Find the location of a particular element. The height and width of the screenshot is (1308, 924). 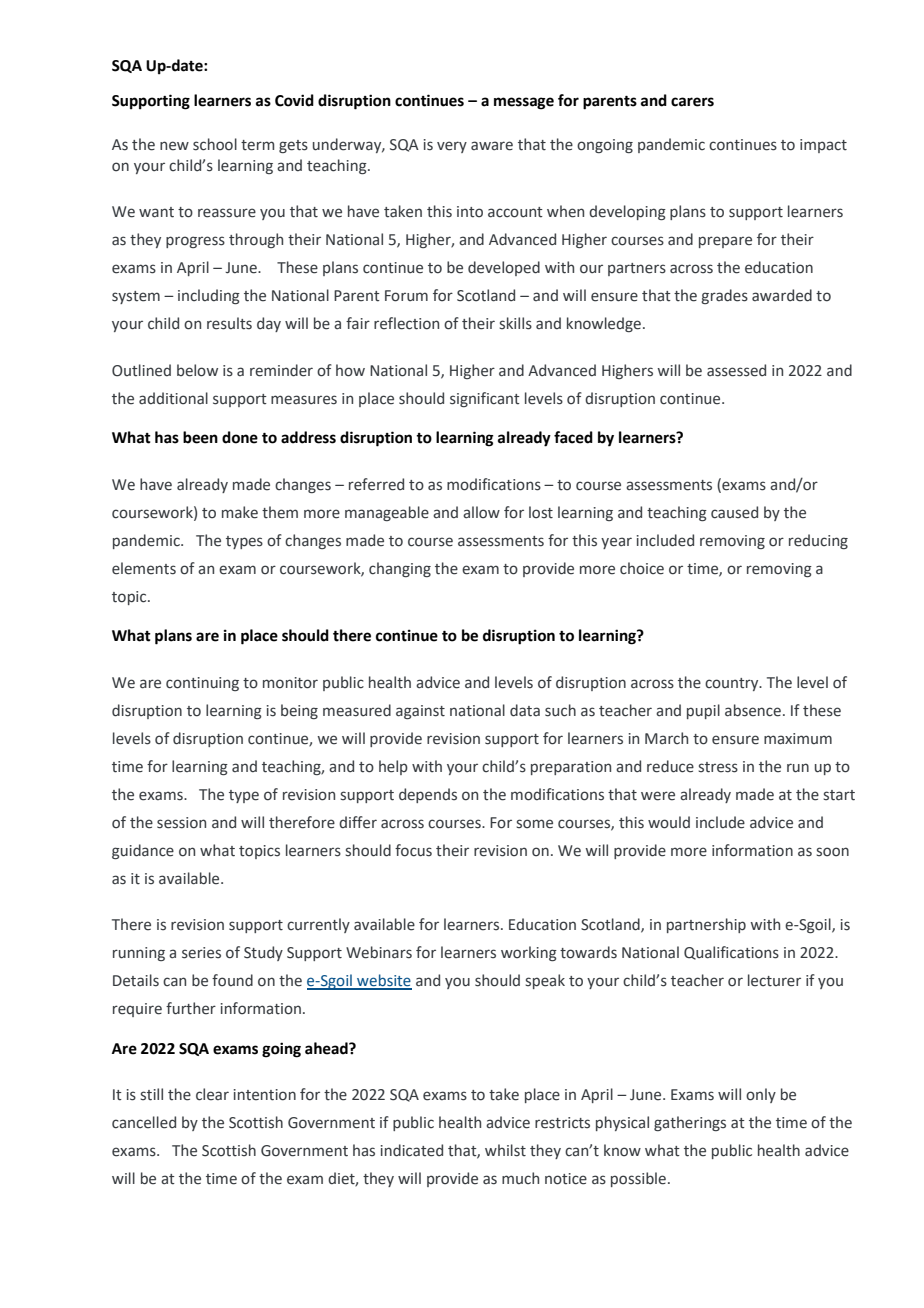

school is located at coordinates (215, 144).
